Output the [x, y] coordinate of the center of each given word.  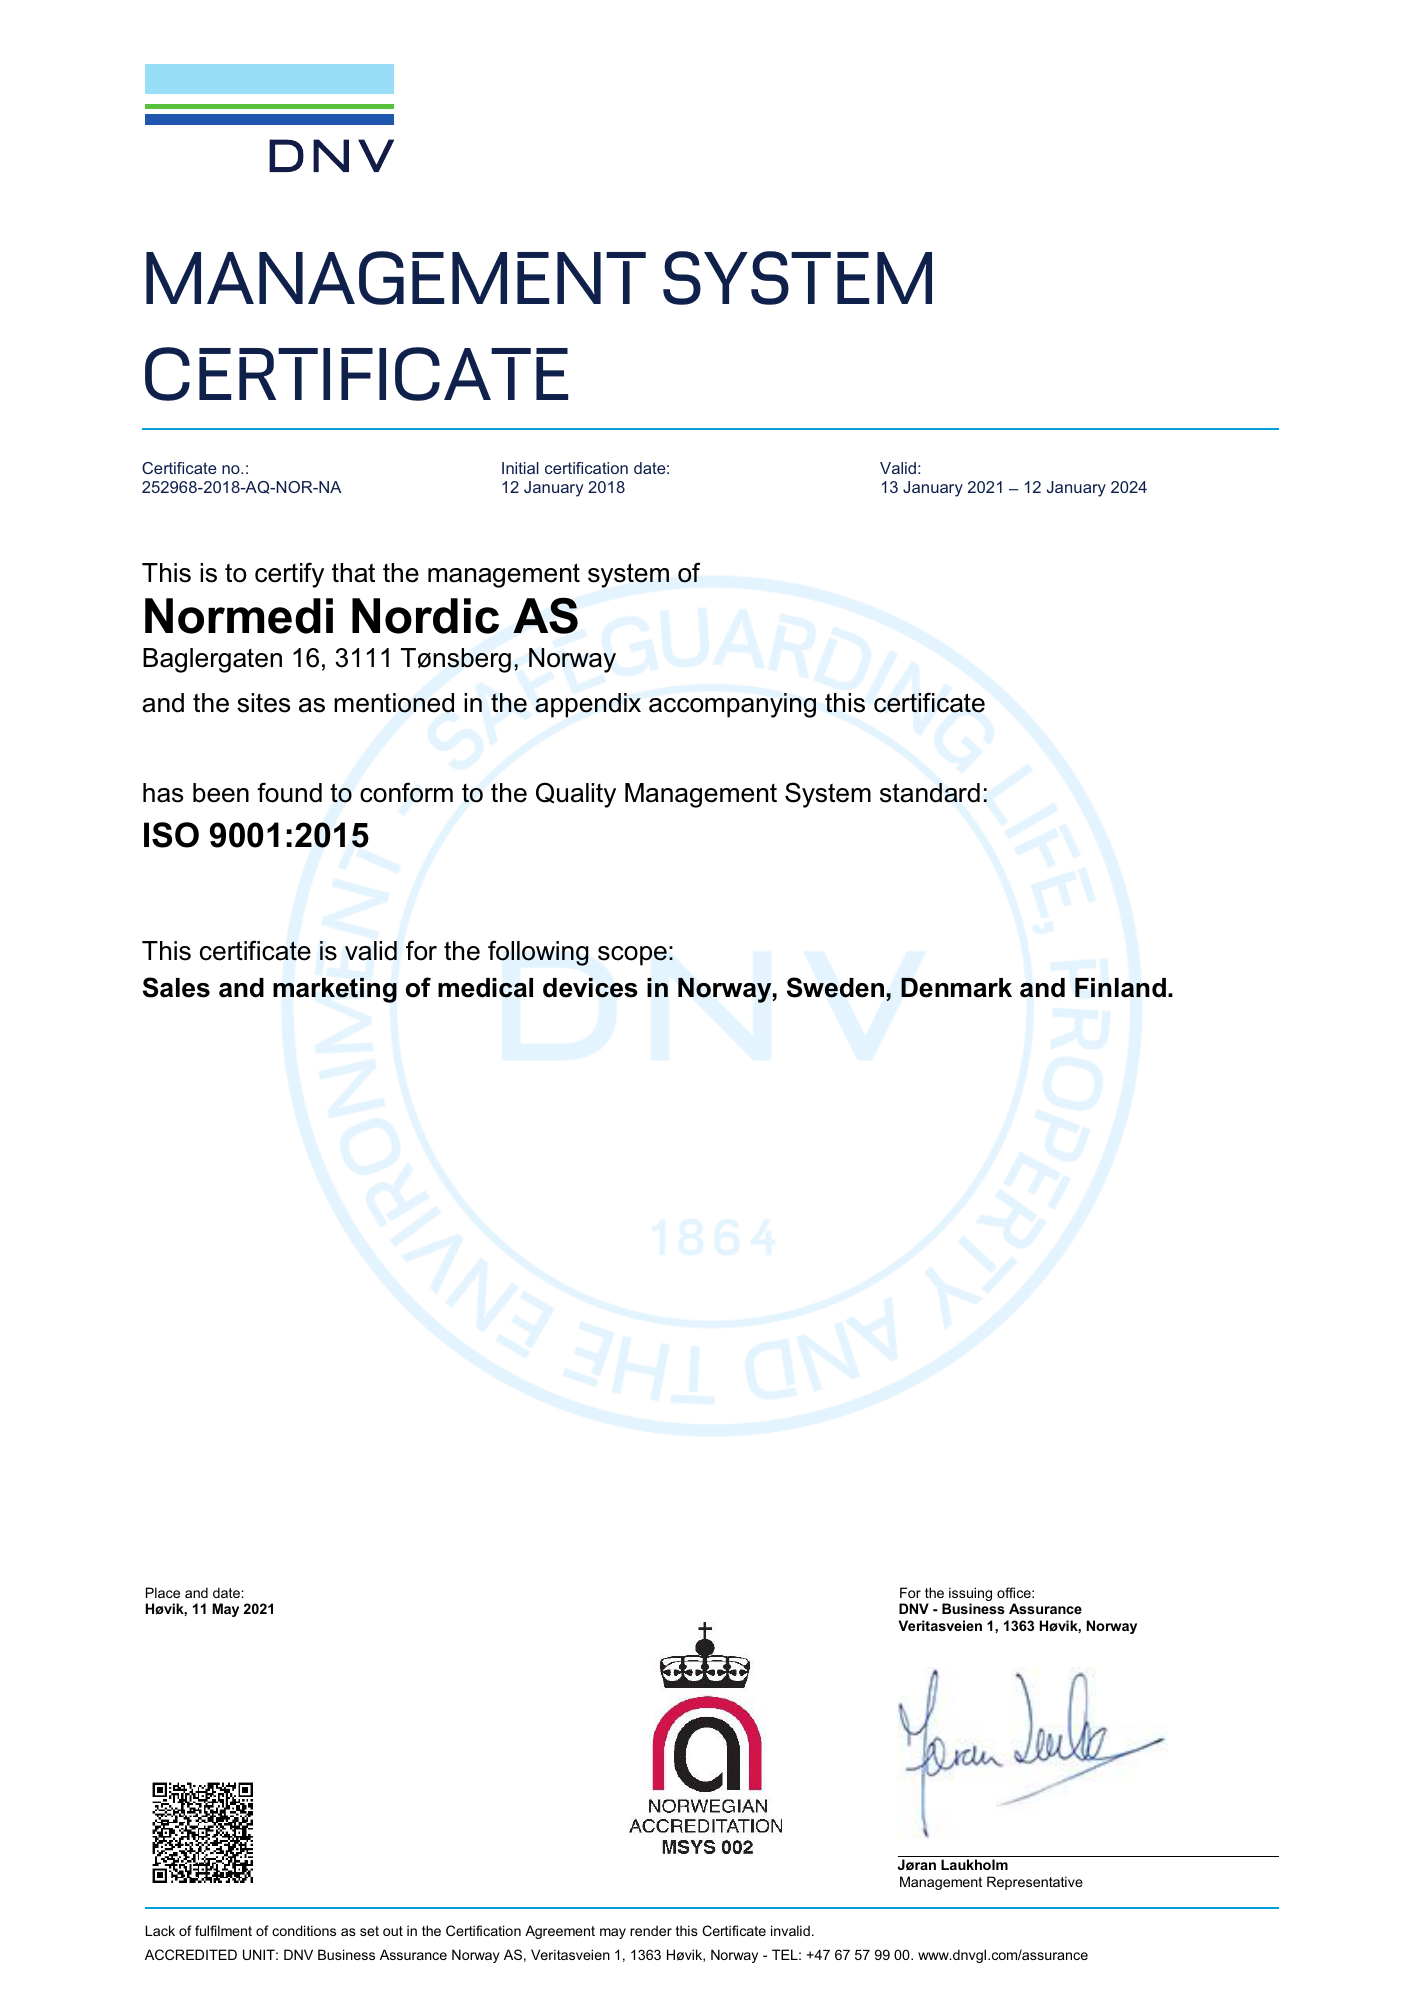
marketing [335, 990]
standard [930, 793]
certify [289, 575]
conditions [304, 1930]
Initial [520, 468]
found [289, 792]
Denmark [956, 988]
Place [163, 1592]
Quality [576, 795]
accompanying [732, 705]
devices [590, 988]
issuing [969, 1595]
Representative [1035, 1883]
